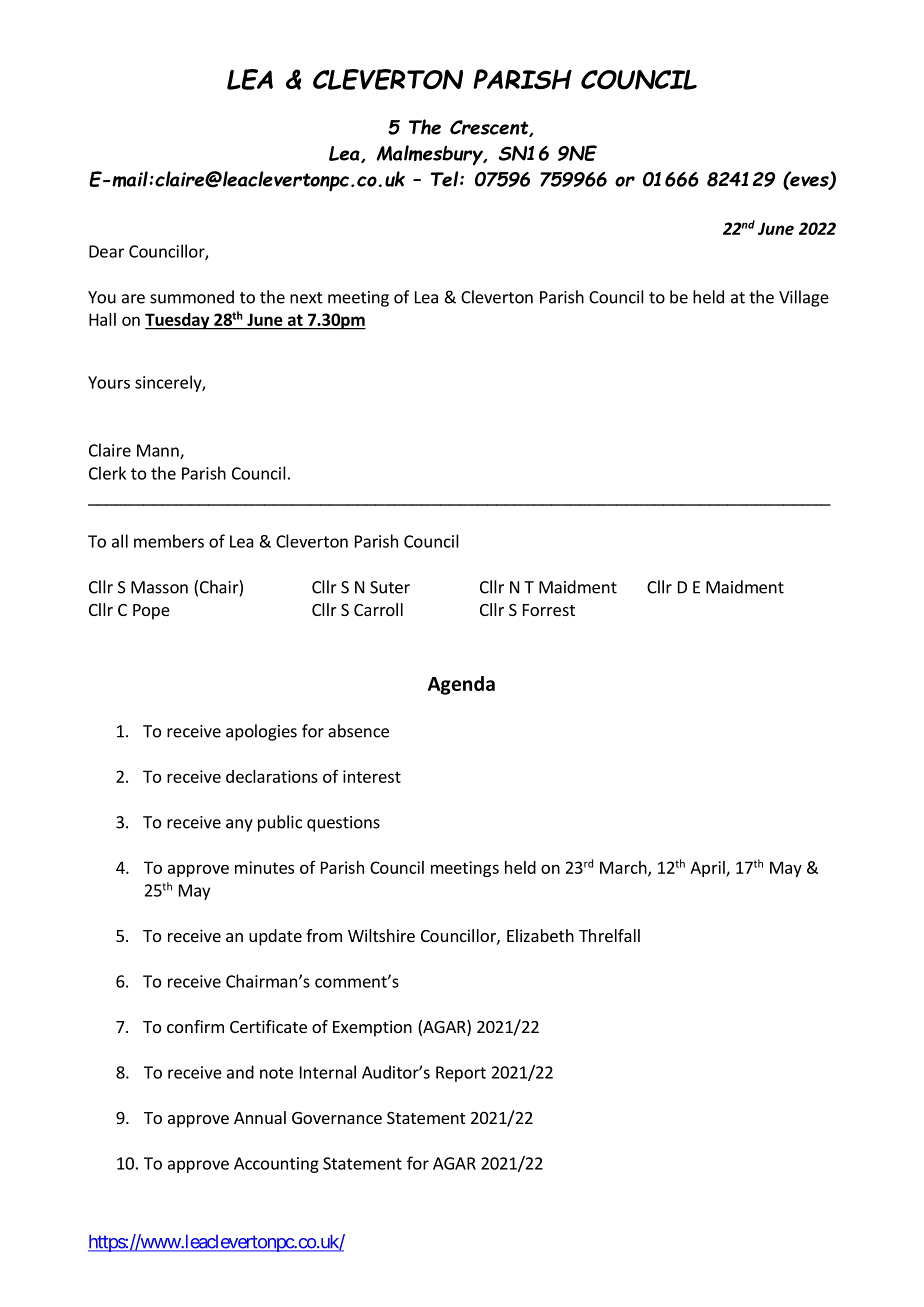  Describe the element at coordinates (159, 451) in the image. I see `Mann` at that location.
